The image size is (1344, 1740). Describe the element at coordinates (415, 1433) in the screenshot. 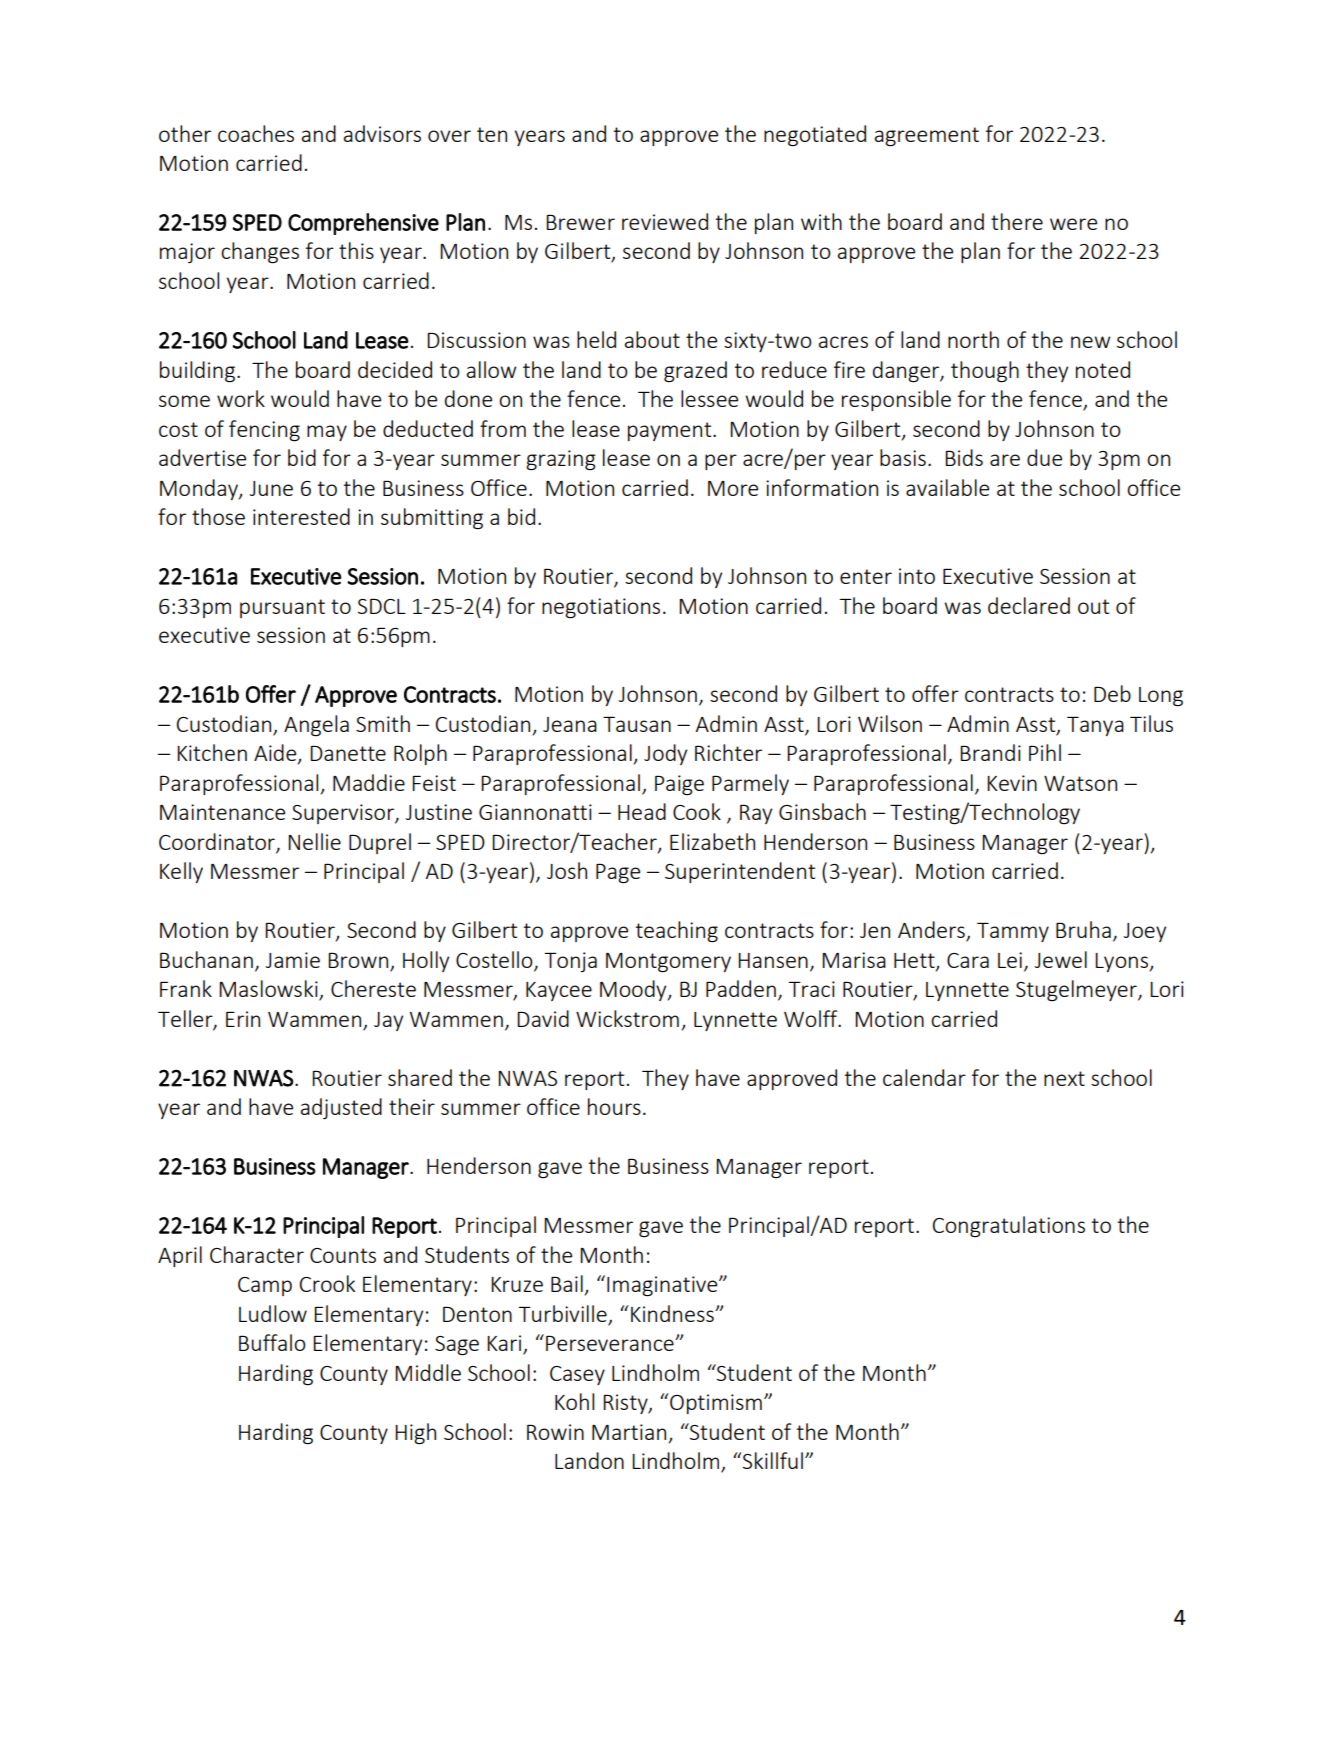

I see `High` at that location.
